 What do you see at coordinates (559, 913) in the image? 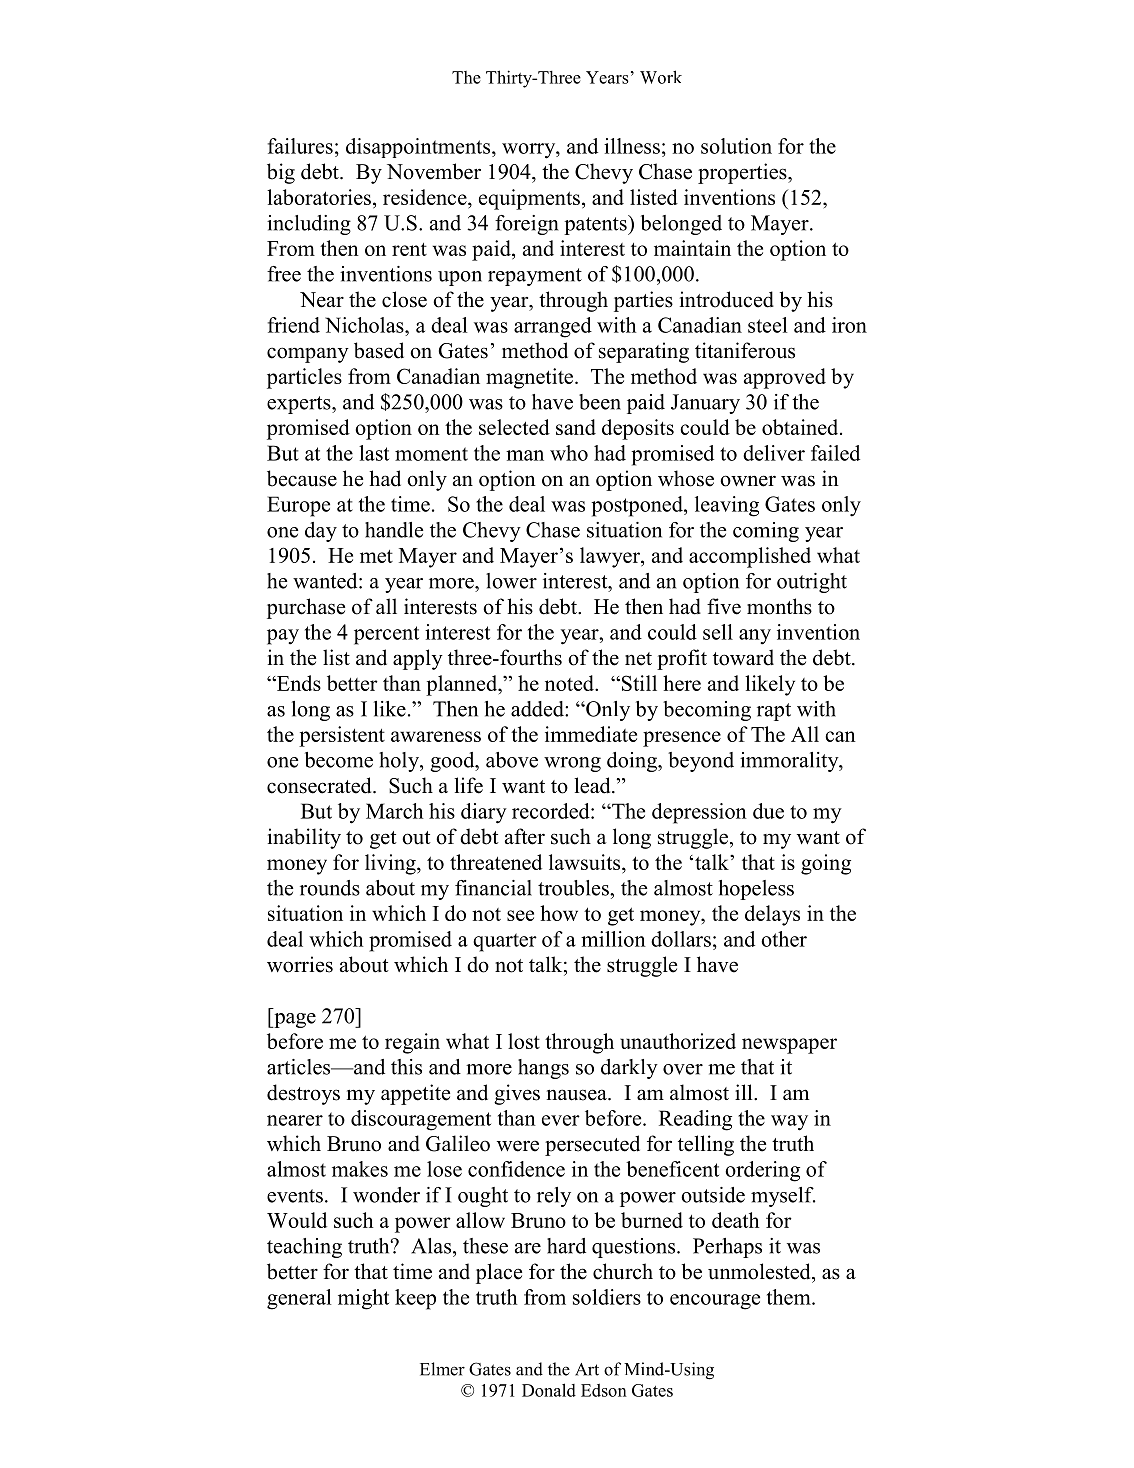
I see `how` at bounding box center [559, 913].
